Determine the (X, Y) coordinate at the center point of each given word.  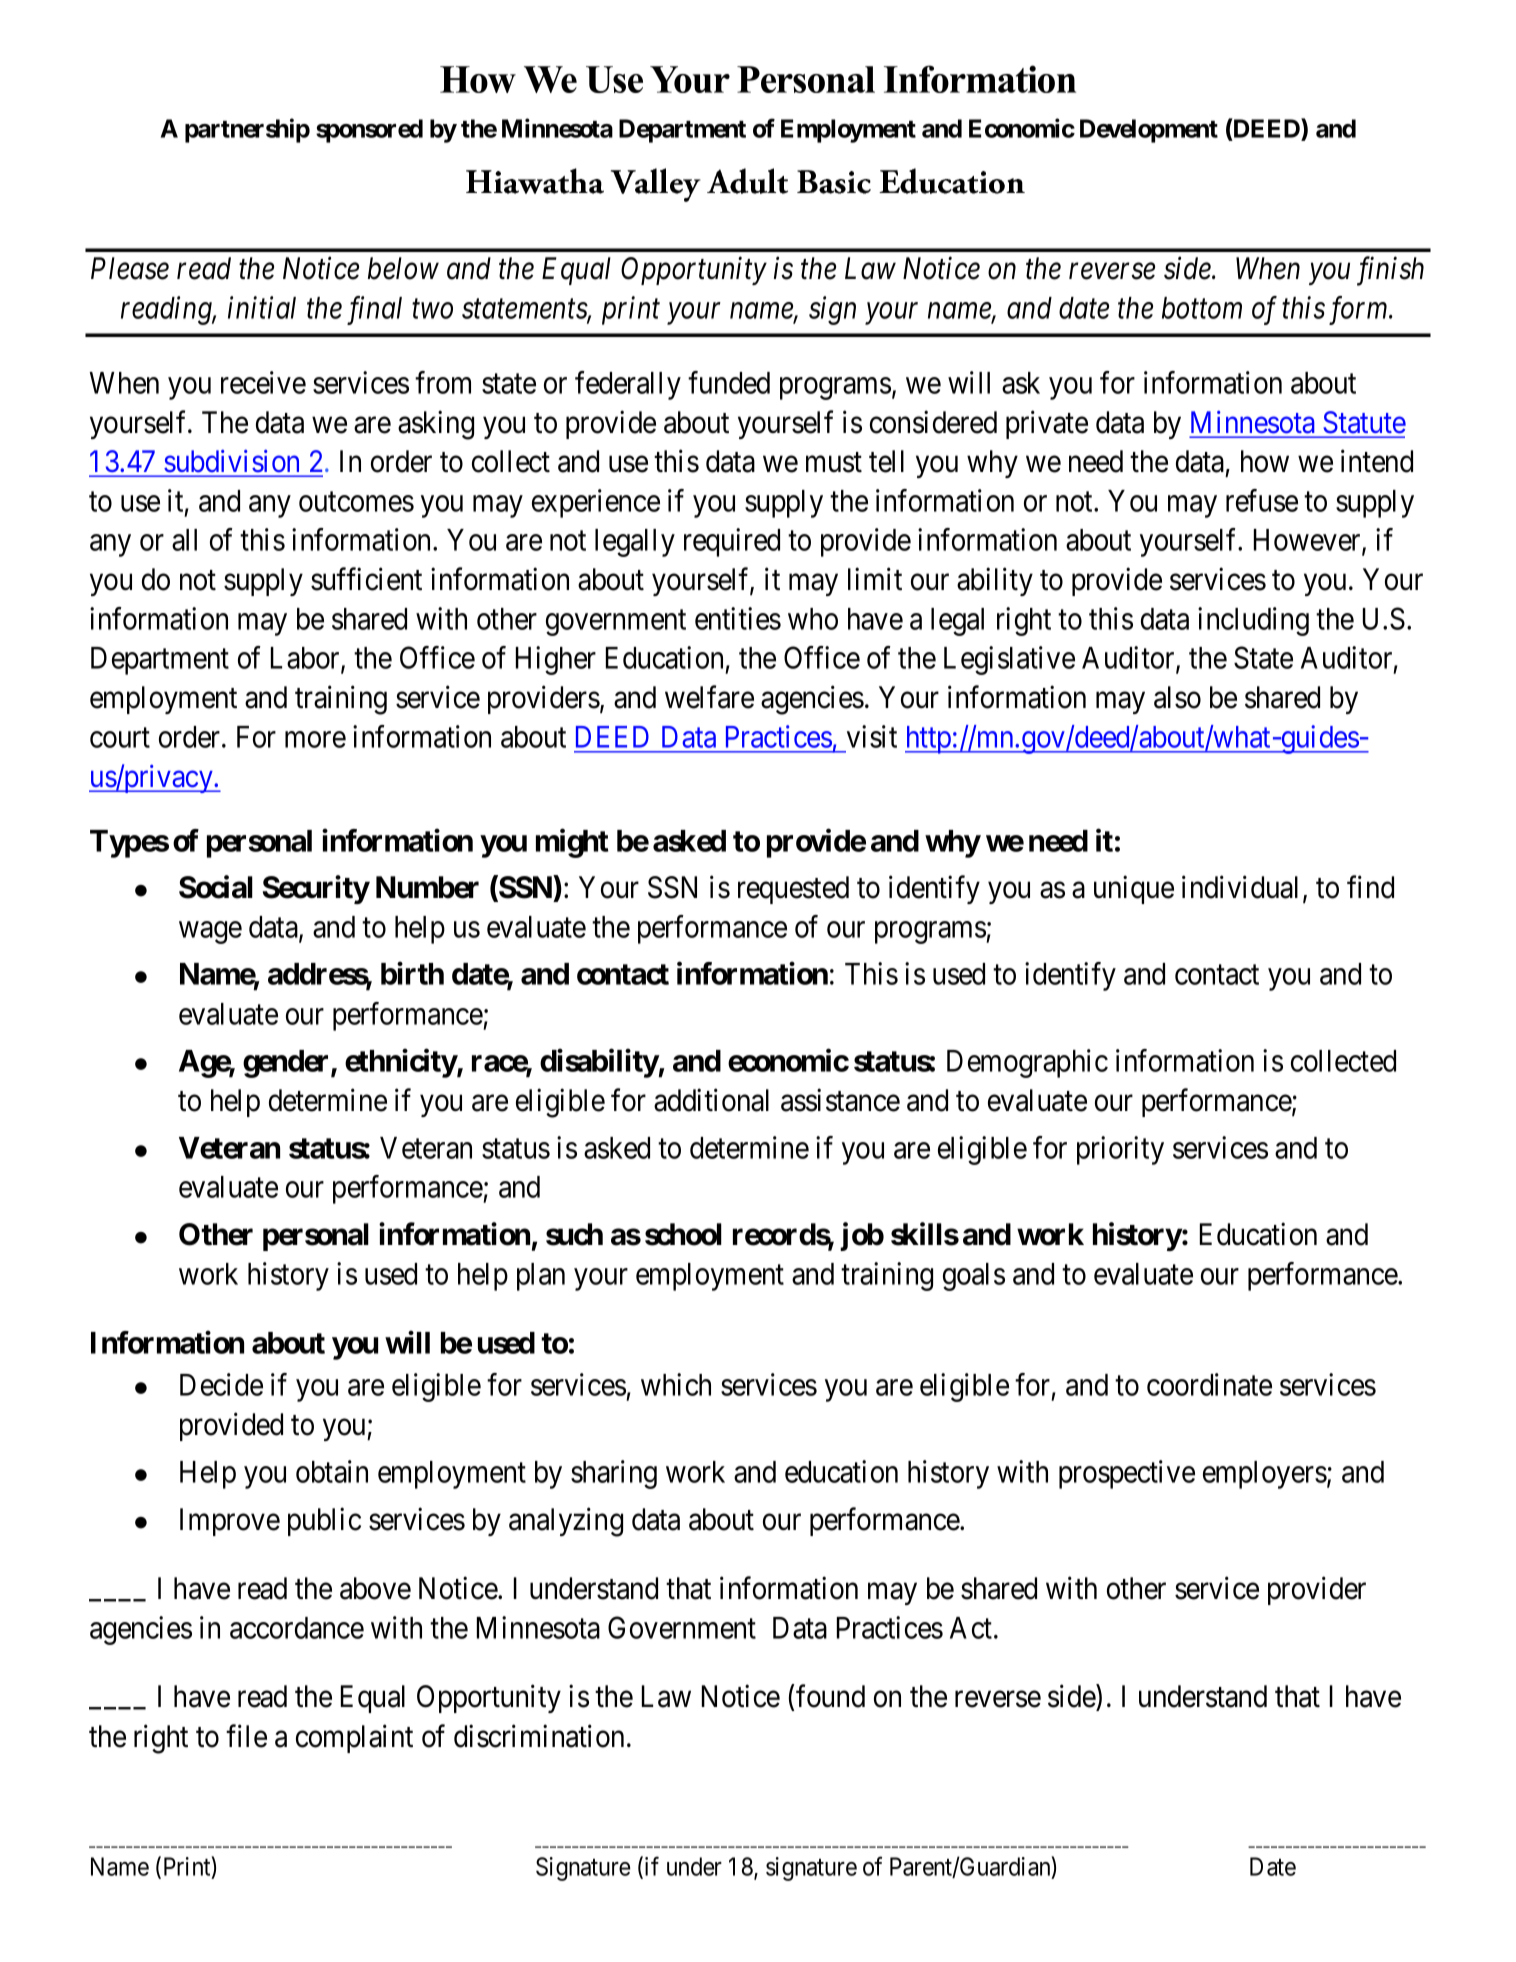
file (246, 1736)
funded (729, 382)
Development (1149, 131)
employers (1265, 1475)
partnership (247, 130)
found (830, 1696)
